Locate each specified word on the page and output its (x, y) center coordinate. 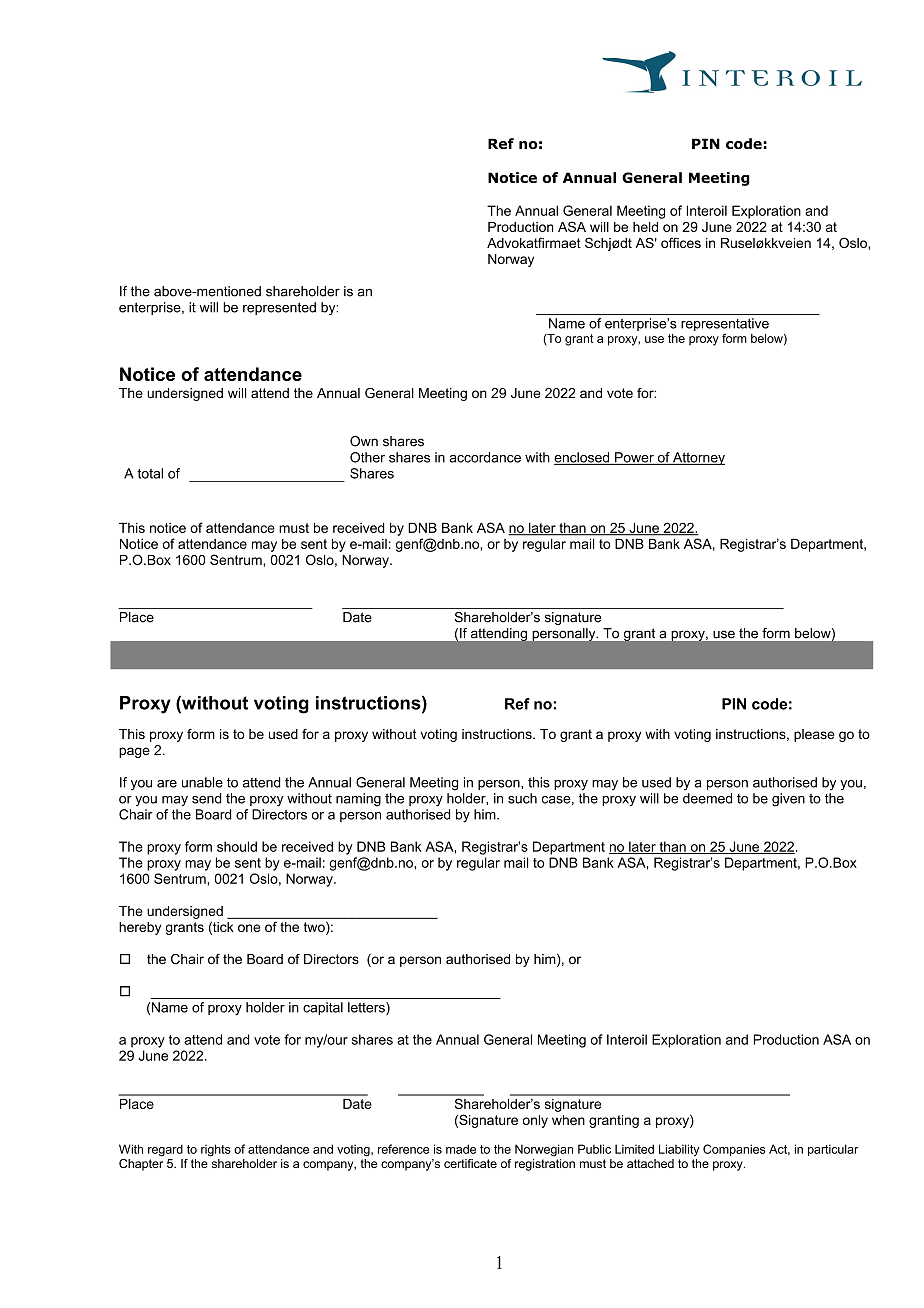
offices (681, 242)
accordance (485, 457)
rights (216, 1150)
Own (364, 441)
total (150, 473)
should (237, 846)
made (461, 1149)
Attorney (698, 459)
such (522, 798)
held (645, 227)
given (788, 800)
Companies (734, 1150)
